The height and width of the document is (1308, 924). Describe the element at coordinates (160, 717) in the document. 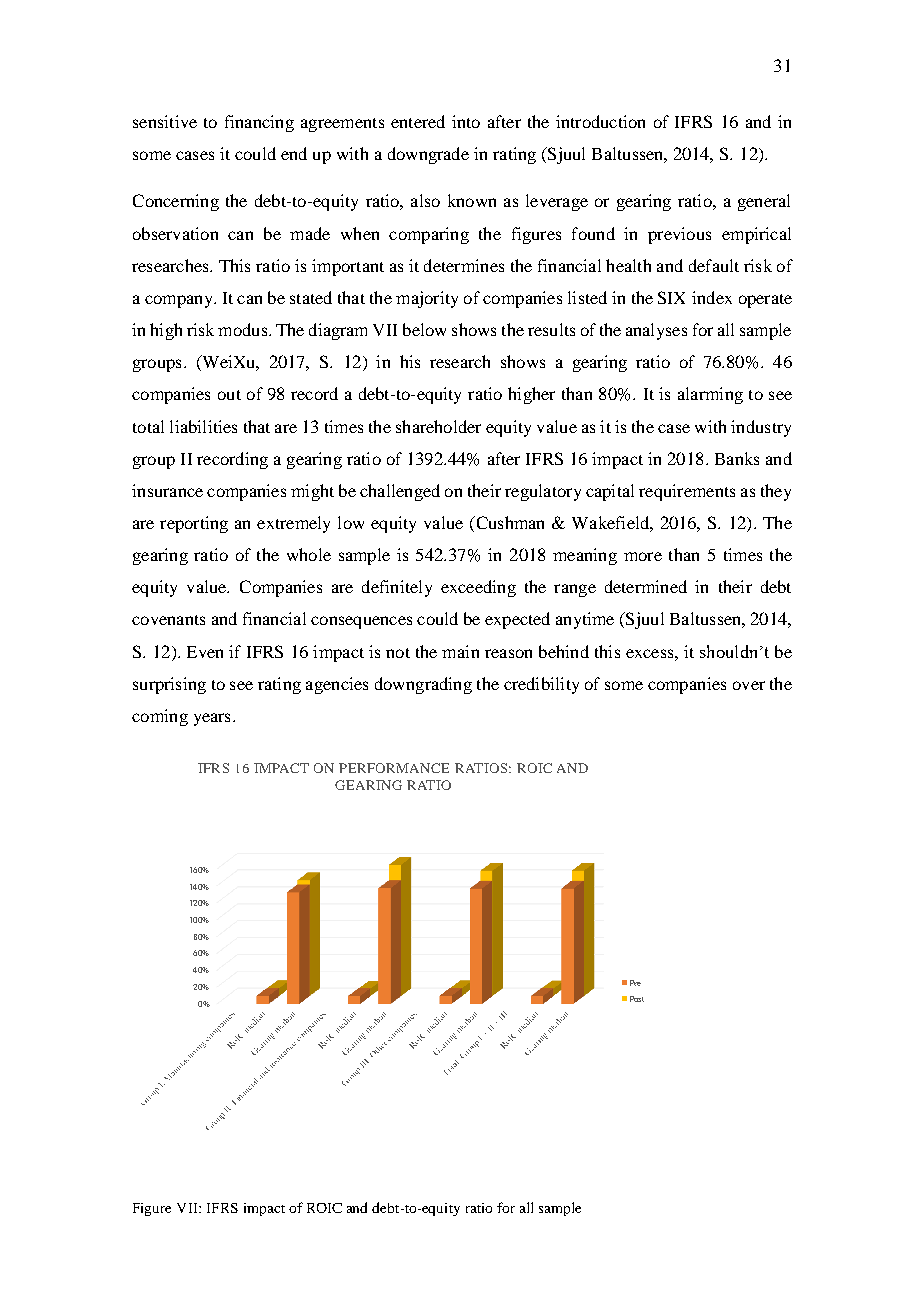

I see `coming` at that location.
